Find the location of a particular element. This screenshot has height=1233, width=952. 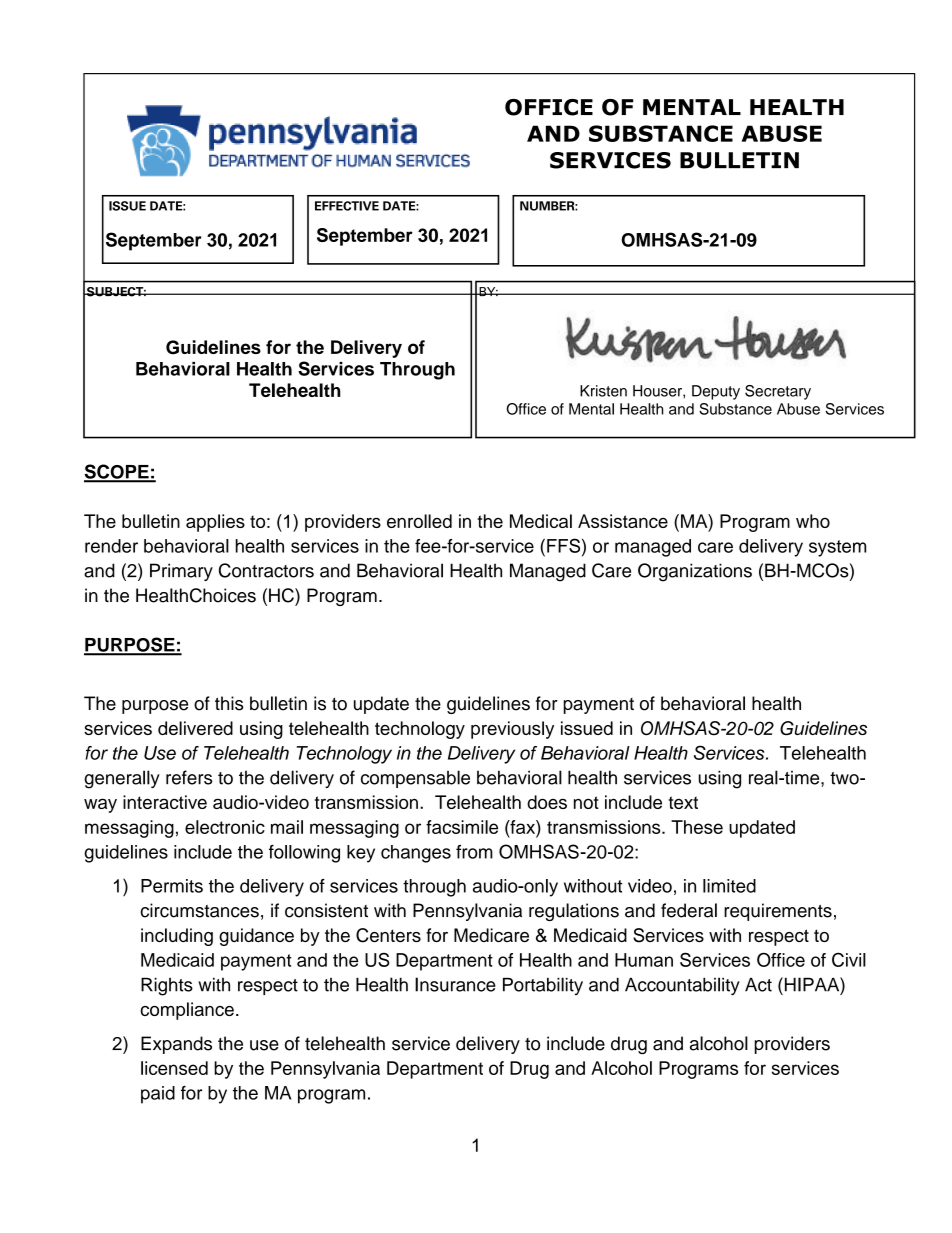

applies is located at coordinates (215, 523).
